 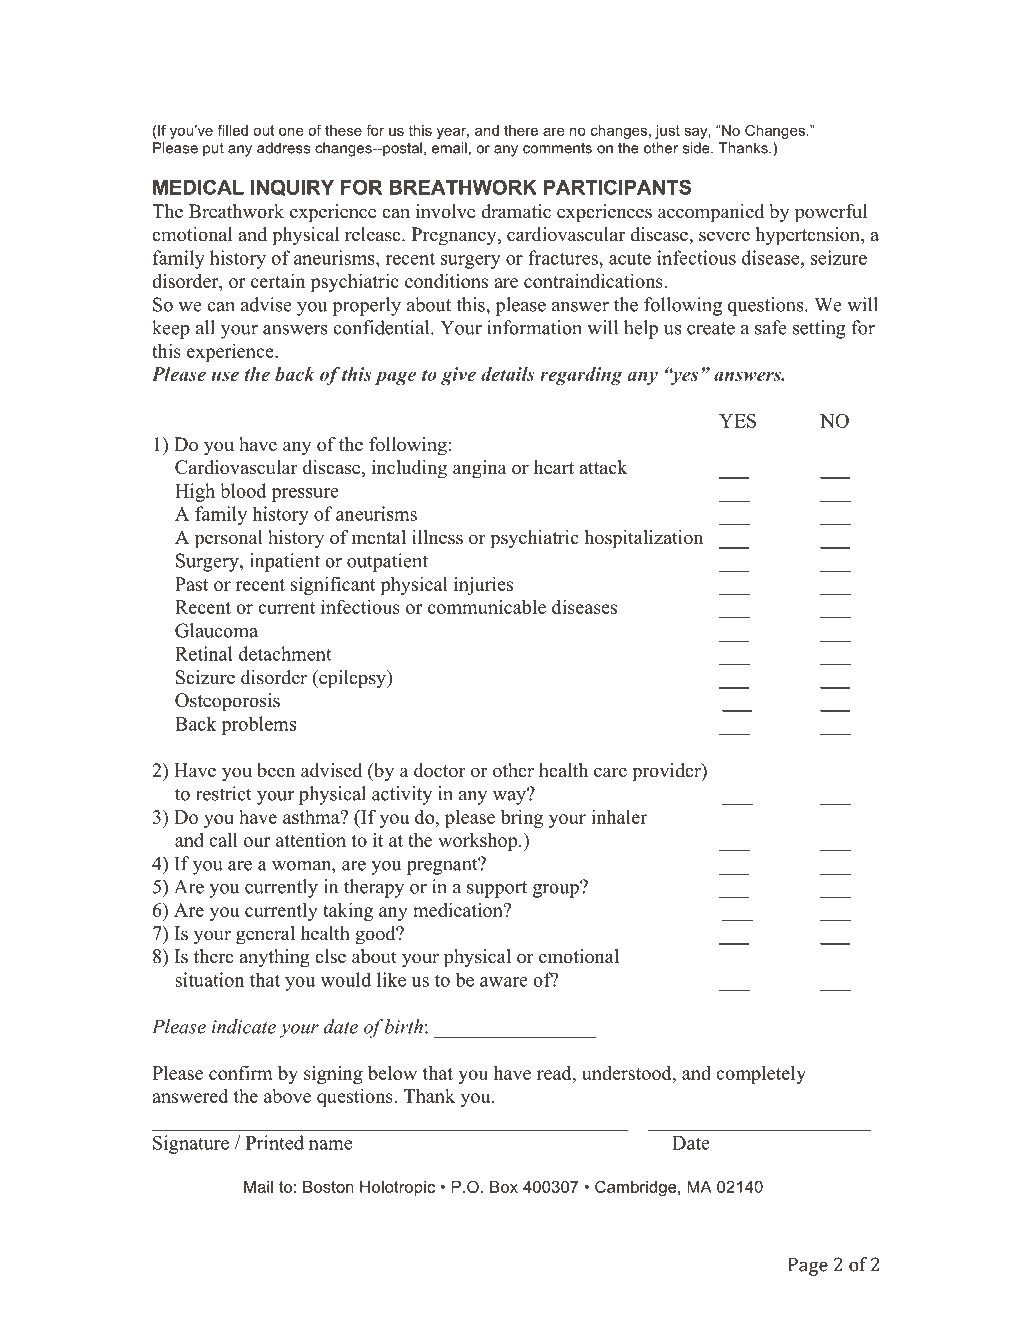 What do you see at coordinates (771, 327) in the screenshot?
I see `safe` at bounding box center [771, 327].
